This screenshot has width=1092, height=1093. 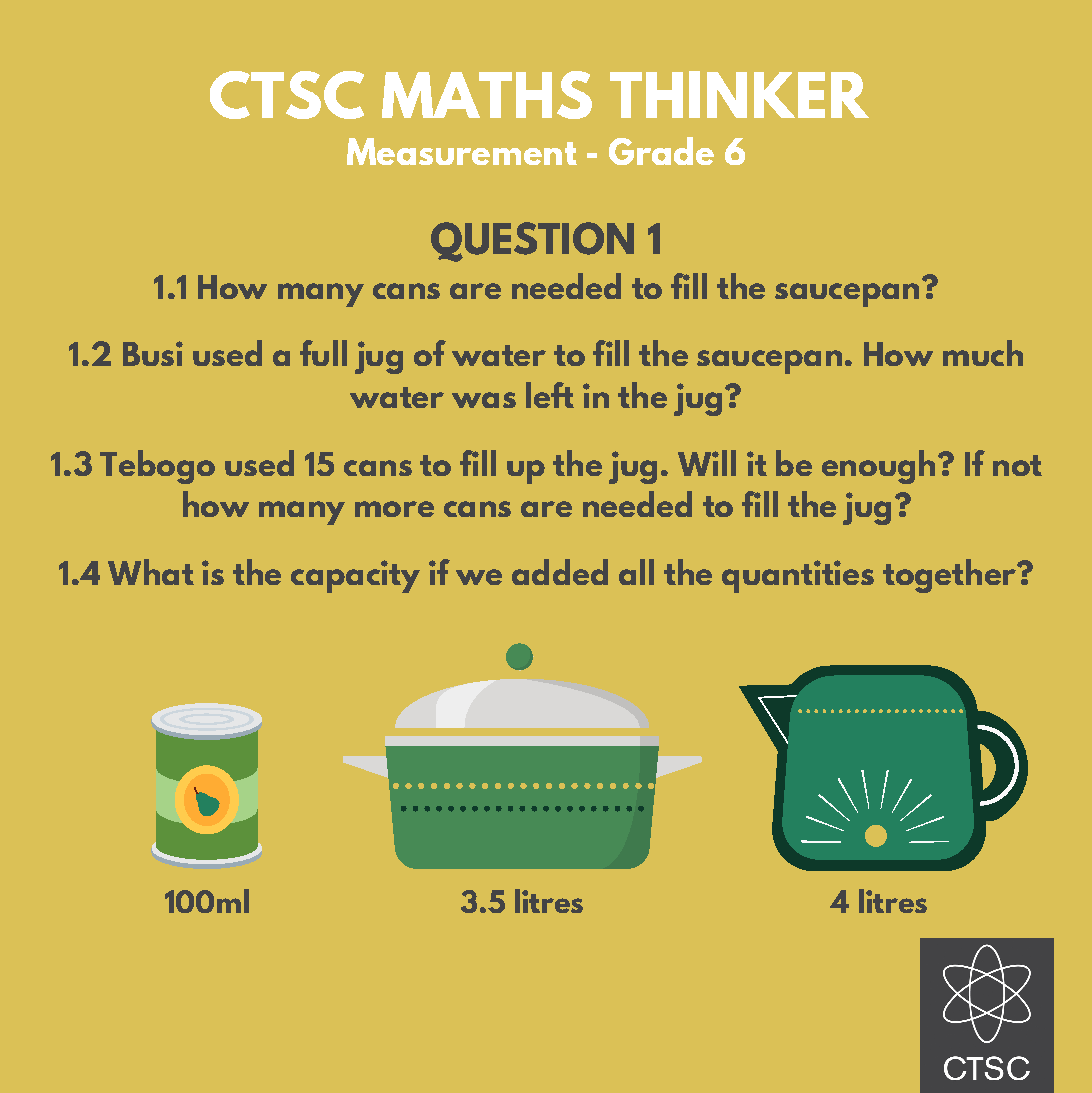 What do you see at coordinates (323, 353) in the screenshot?
I see `full` at bounding box center [323, 353].
